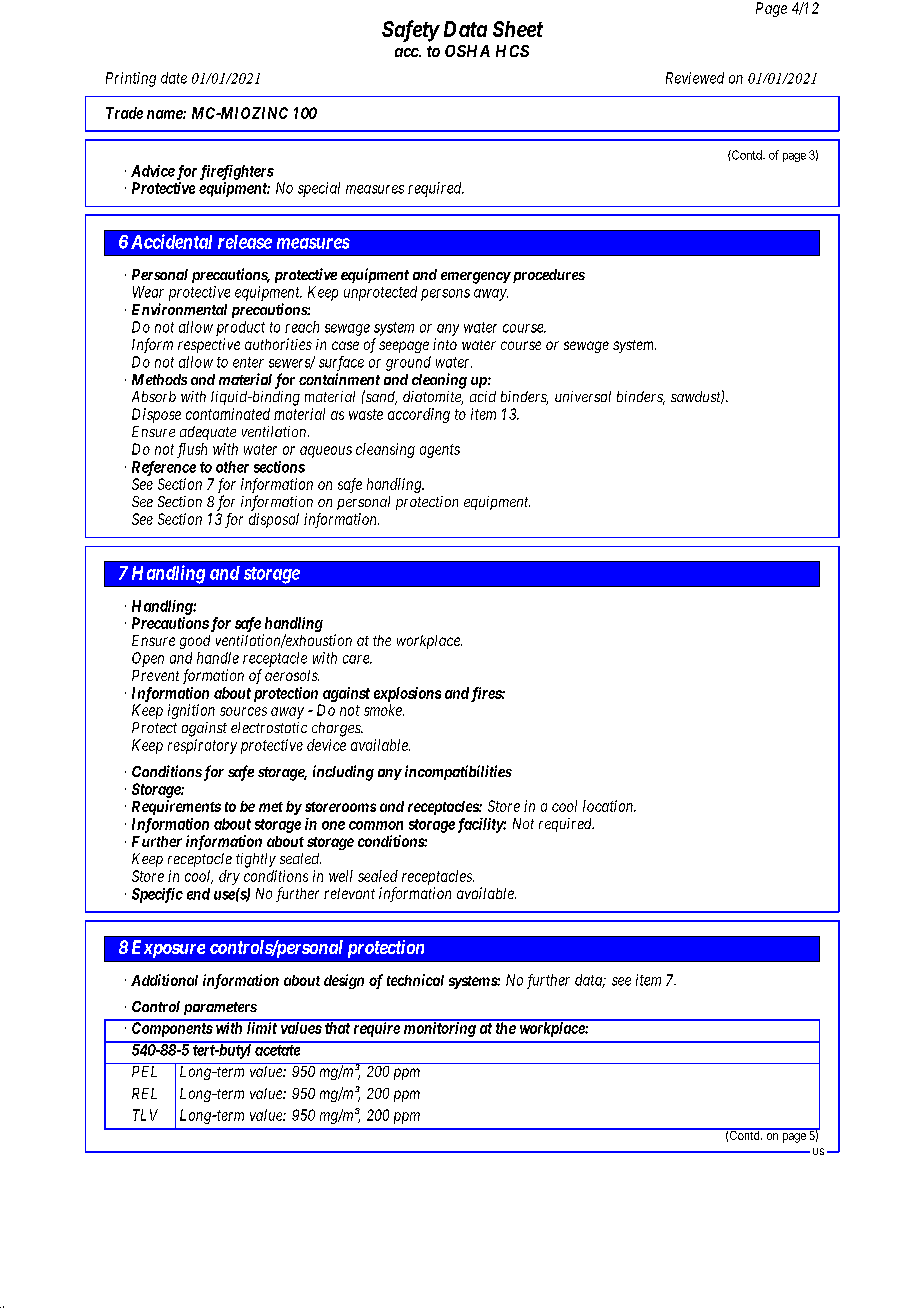 Image resolution: width=924 pixels, height=1308 pixels. Describe the element at coordinates (583, 396) in the page. I see `universal` at that location.
